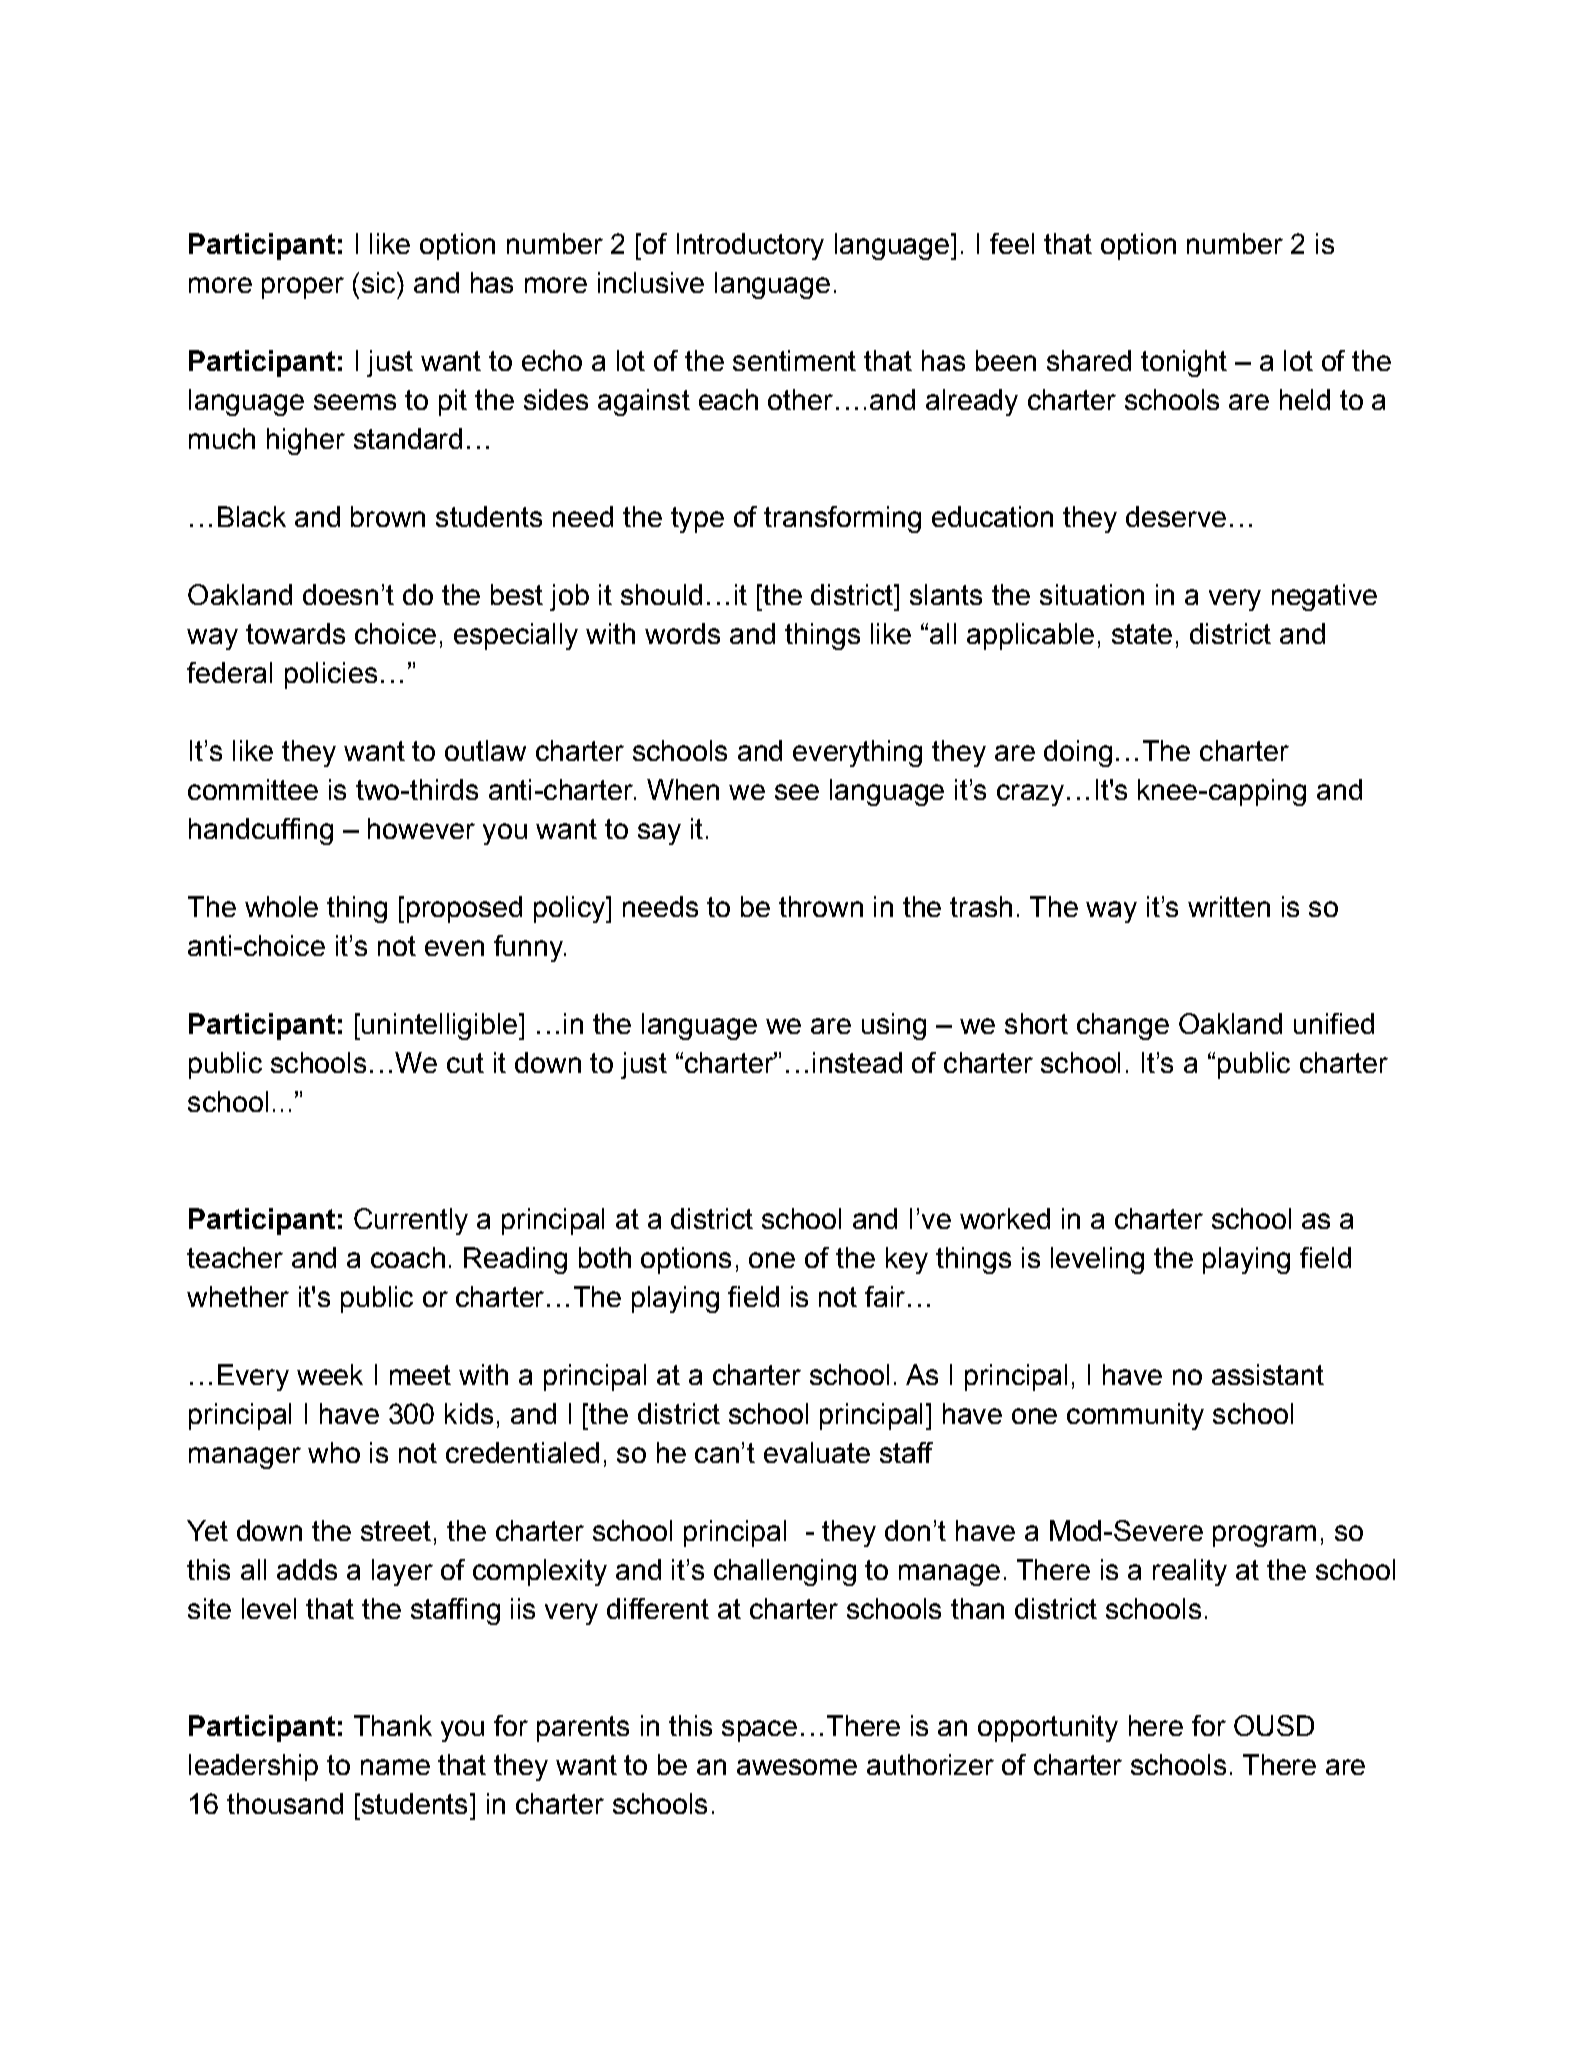 The width and height of the screenshot is (1592, 2060). Describe the element at coordinates (1184, 363) in the screenshot. I see `tonight` at that location.
